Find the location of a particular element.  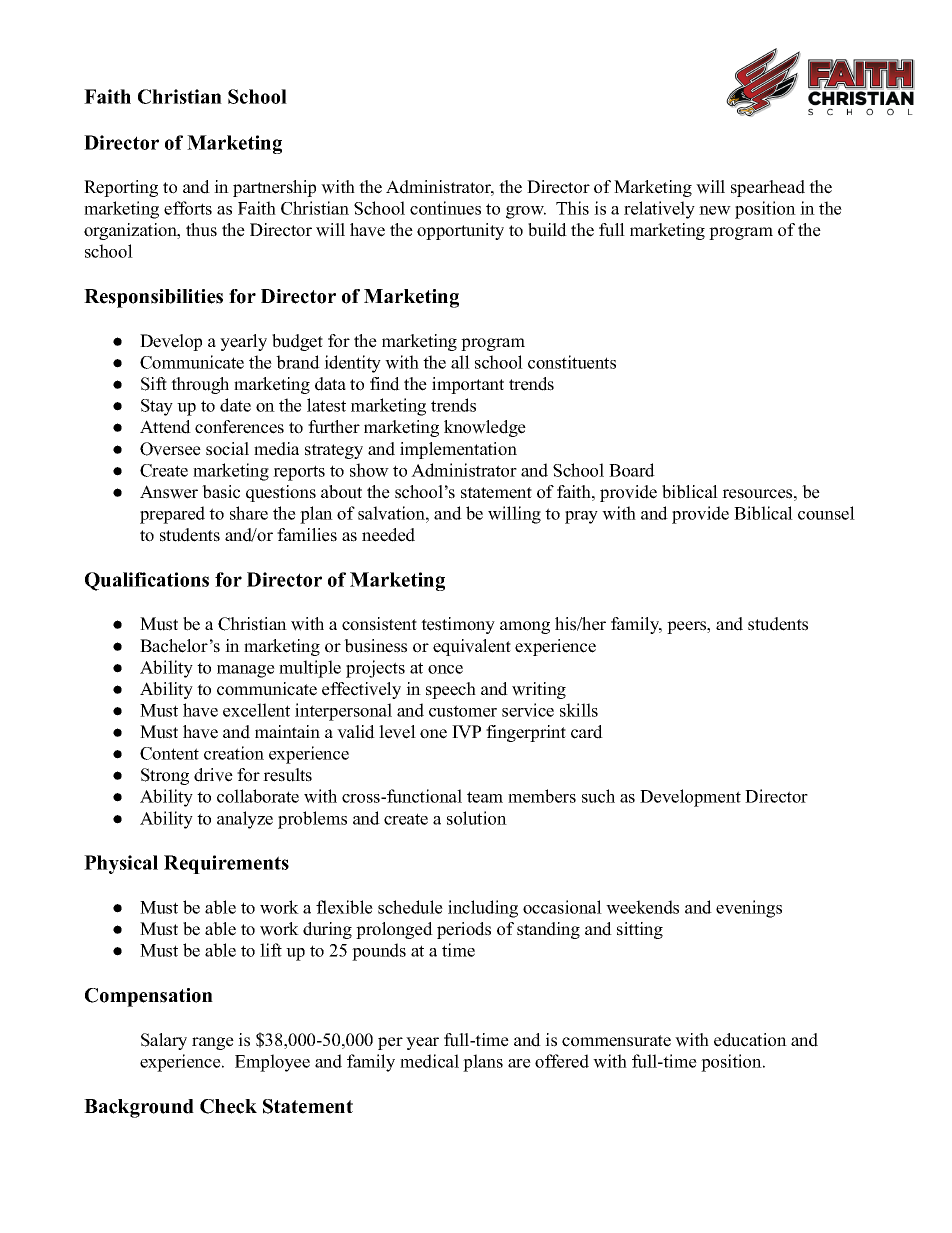

medical is located at coordinates (429, 1061).
